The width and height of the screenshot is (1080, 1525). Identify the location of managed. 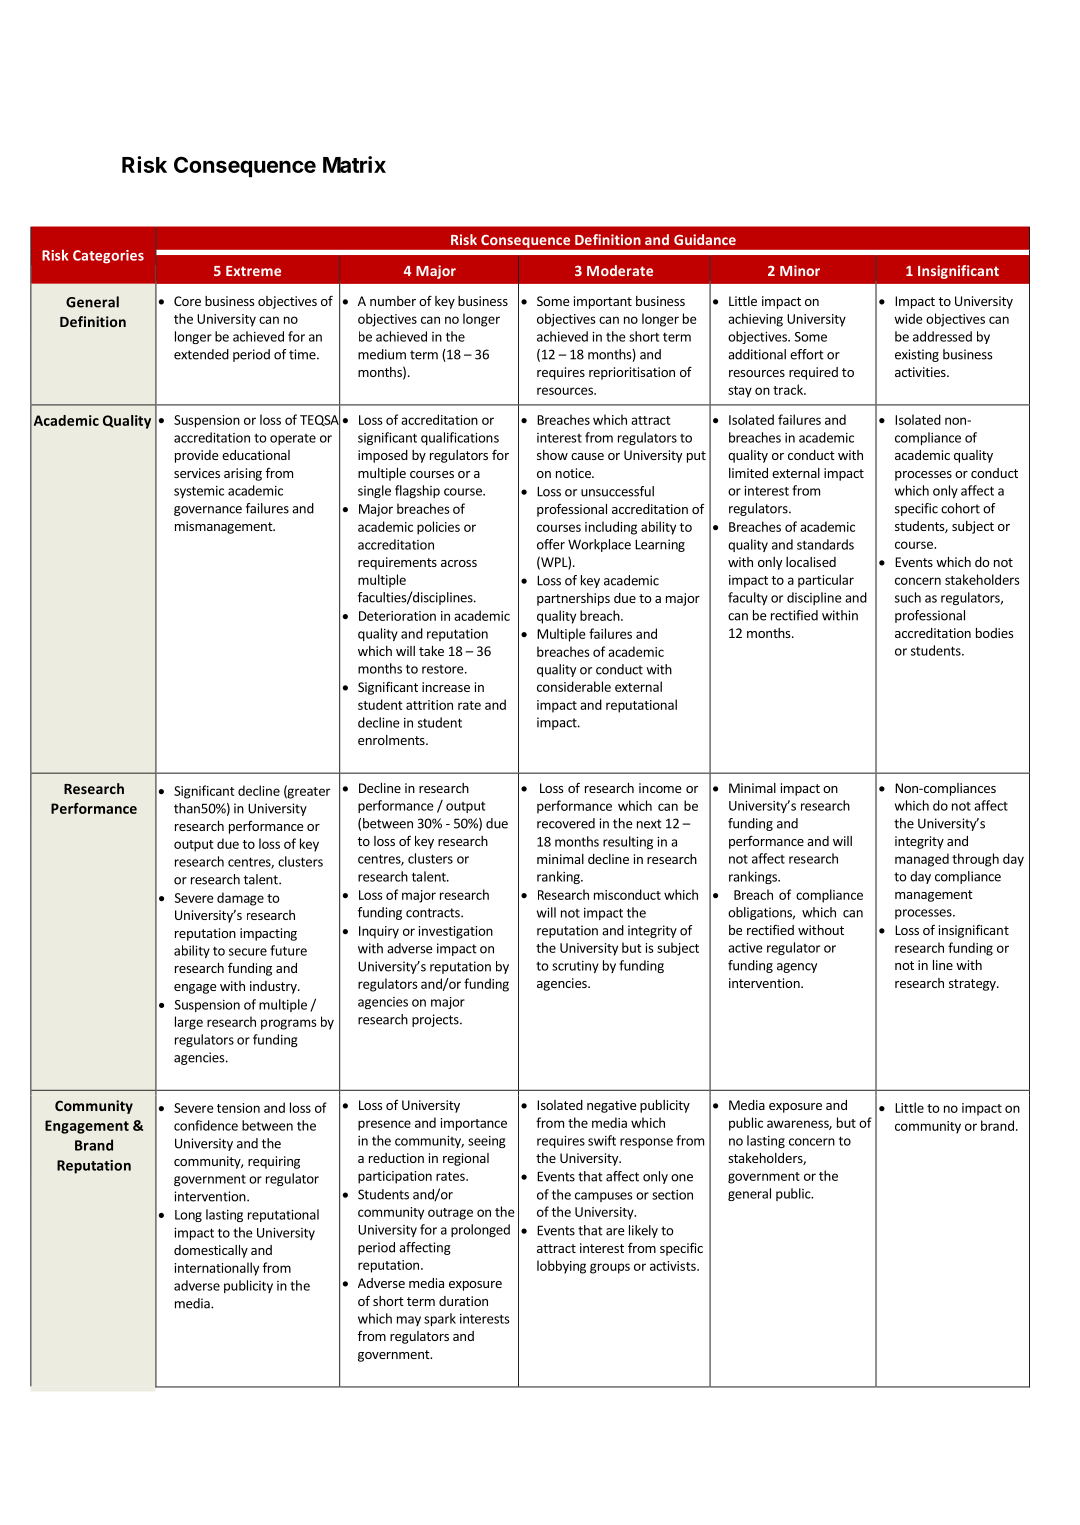
(922, 860).
